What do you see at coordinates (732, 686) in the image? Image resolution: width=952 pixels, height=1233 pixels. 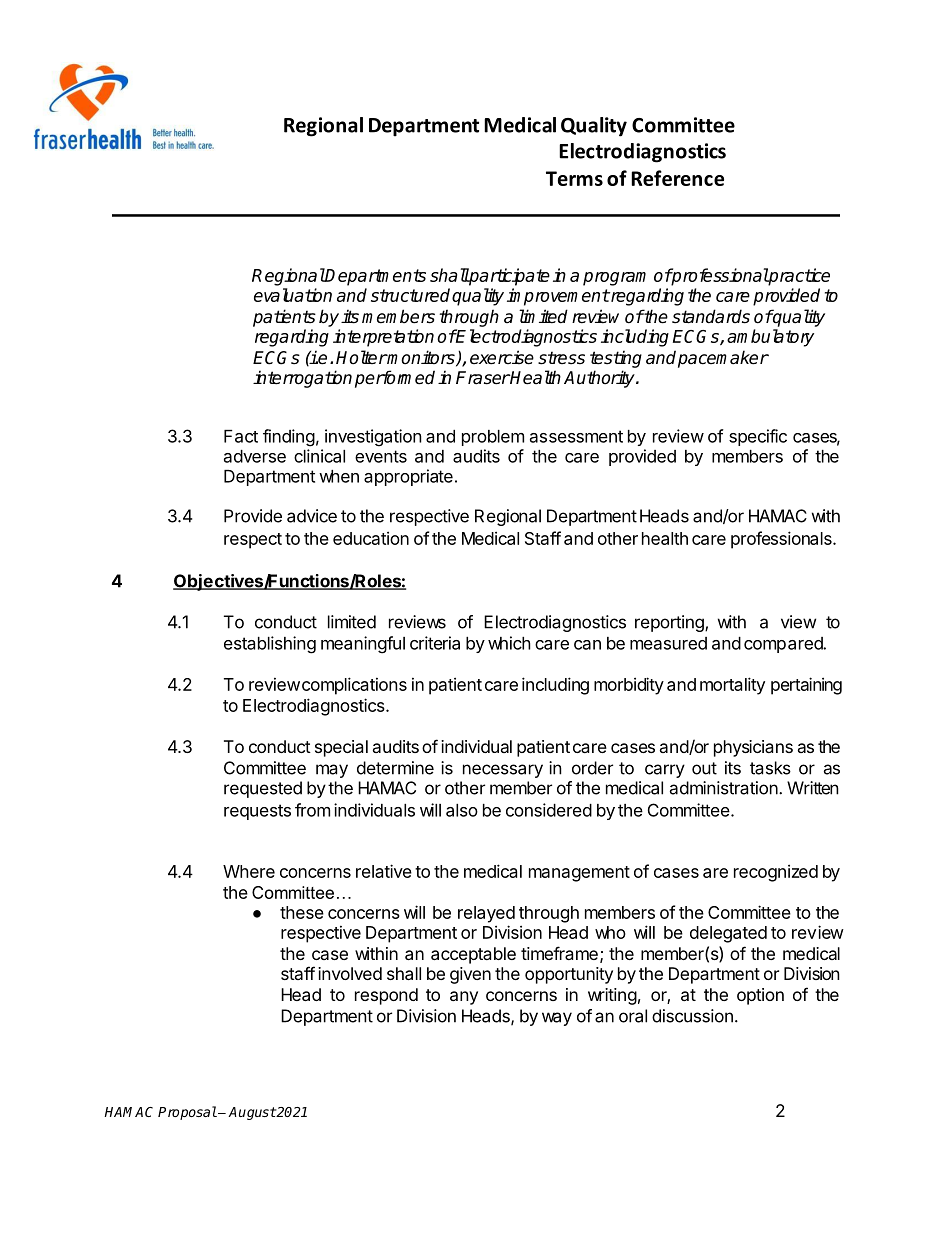 I see `mortality` at bounding box center [732, 686].
